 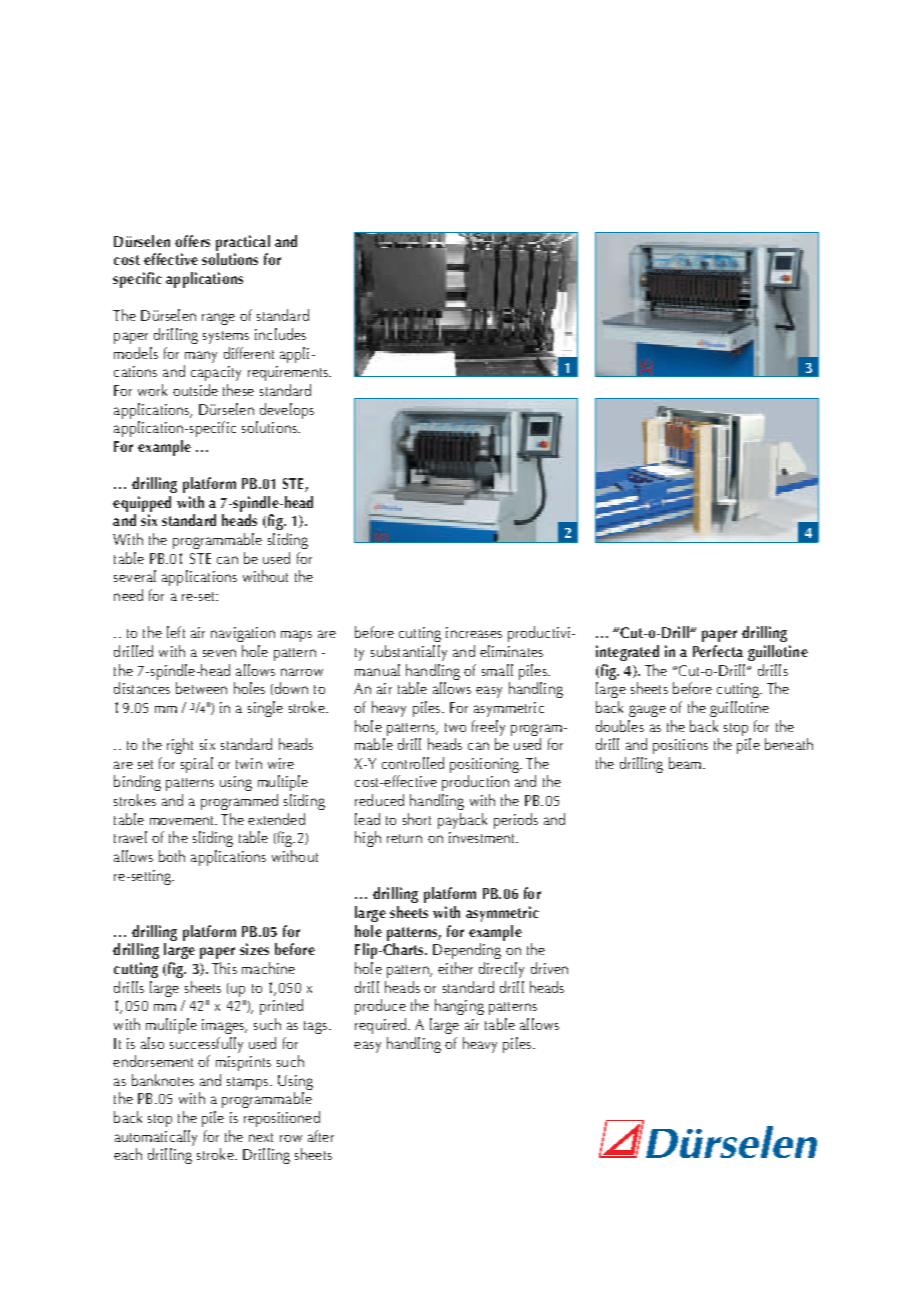 What do you see at coordinates (280, 334) in the document?
I see `includes` at bounding box center [280, 334].
